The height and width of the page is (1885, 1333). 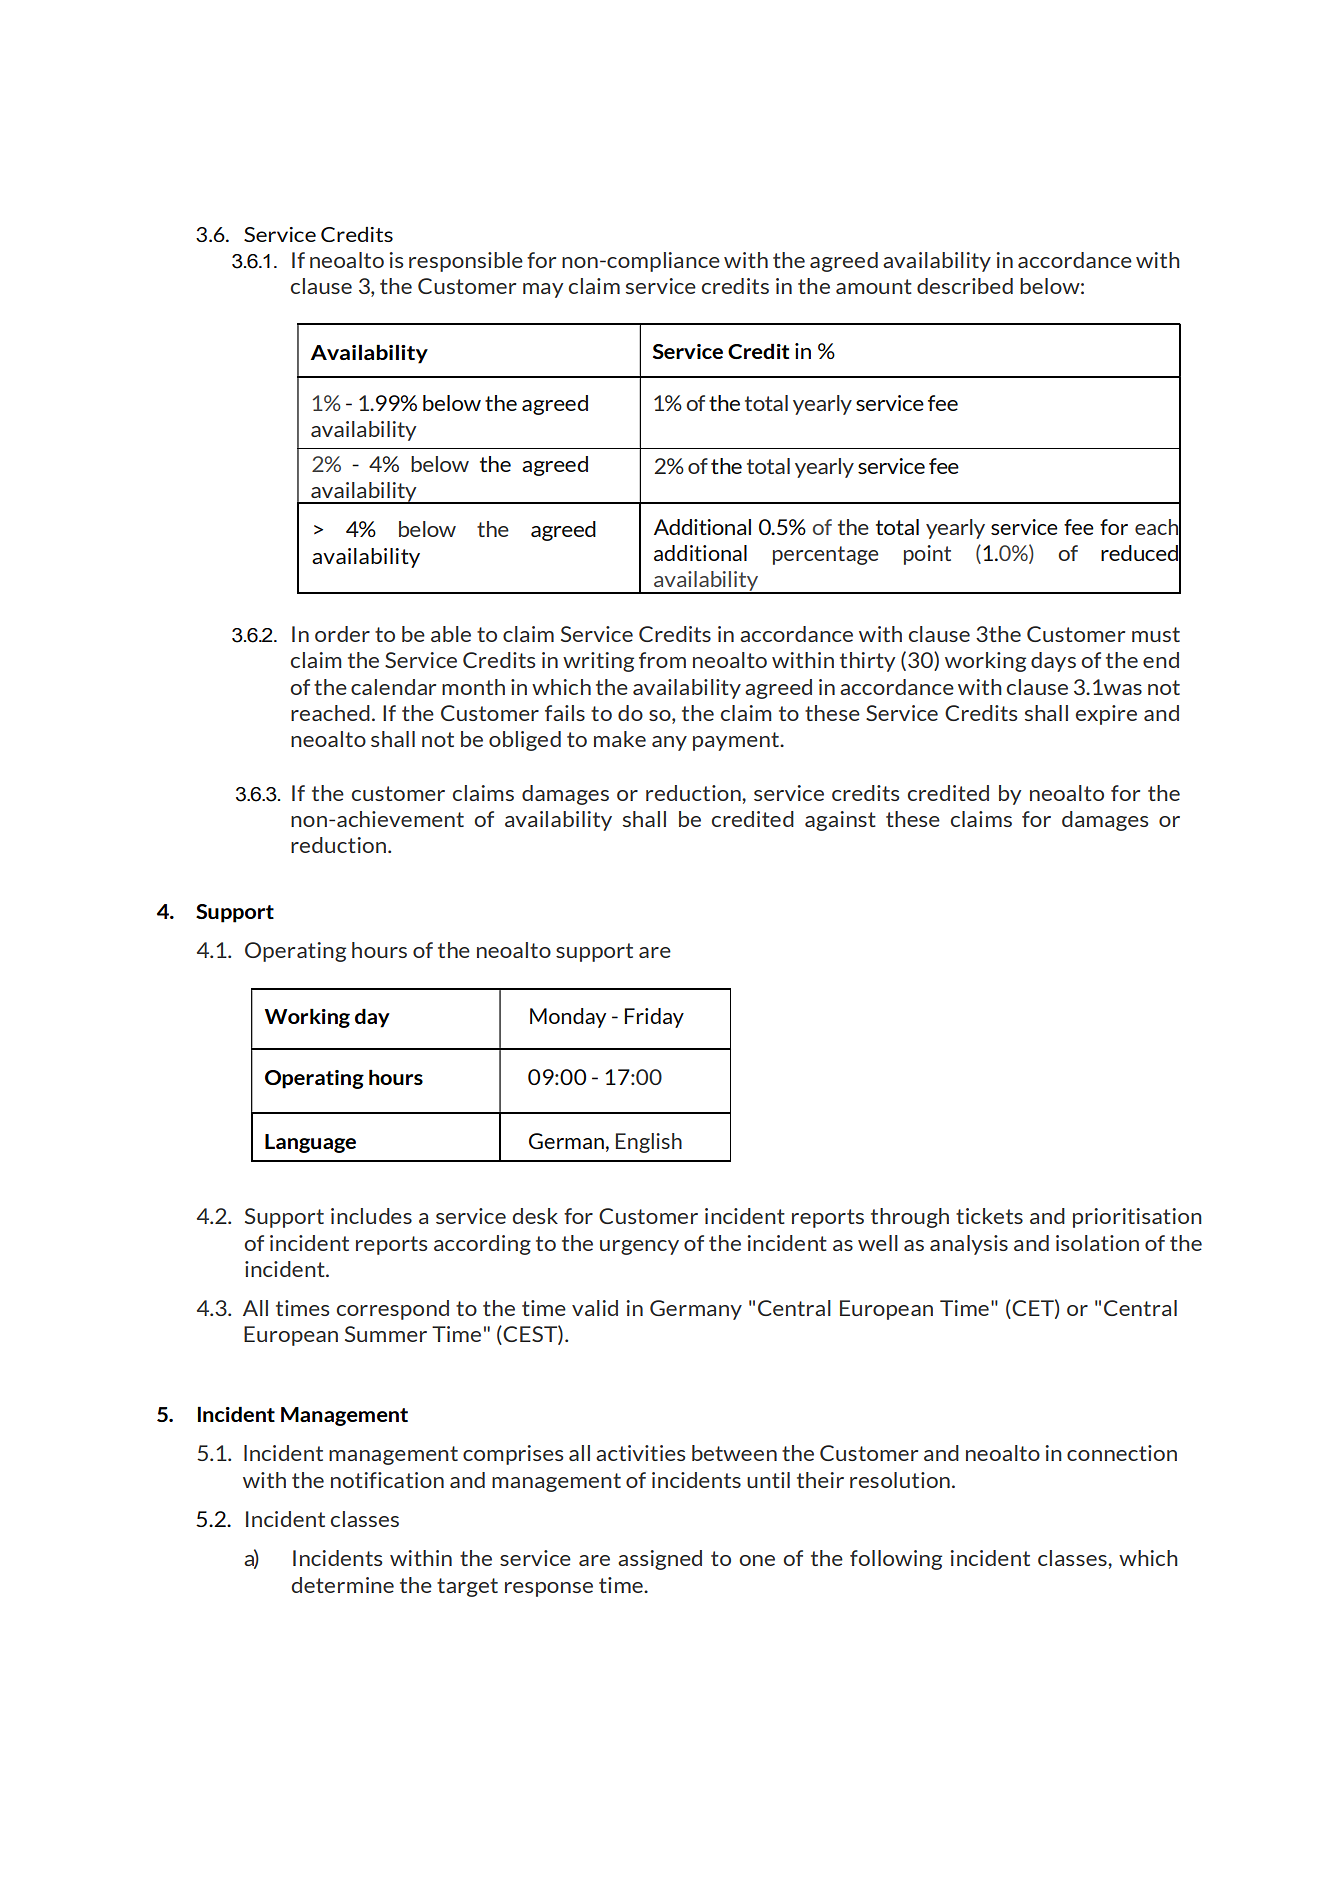 What do you see at coordinates (840, 821) in the page?
I see `against` at bounding box center [840, 821].
